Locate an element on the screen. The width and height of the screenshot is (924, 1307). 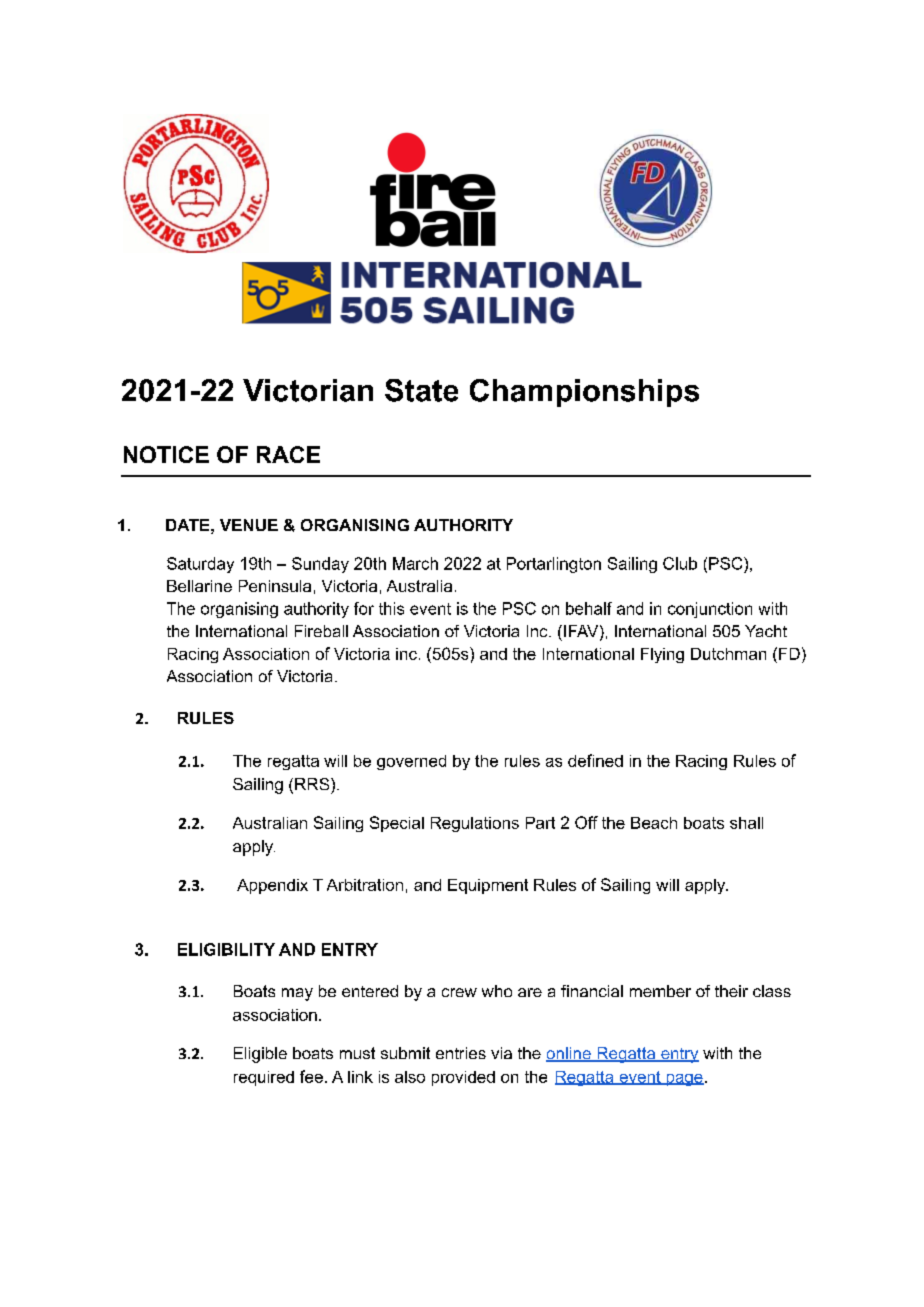
defined is located at coordinates (595, 760).
